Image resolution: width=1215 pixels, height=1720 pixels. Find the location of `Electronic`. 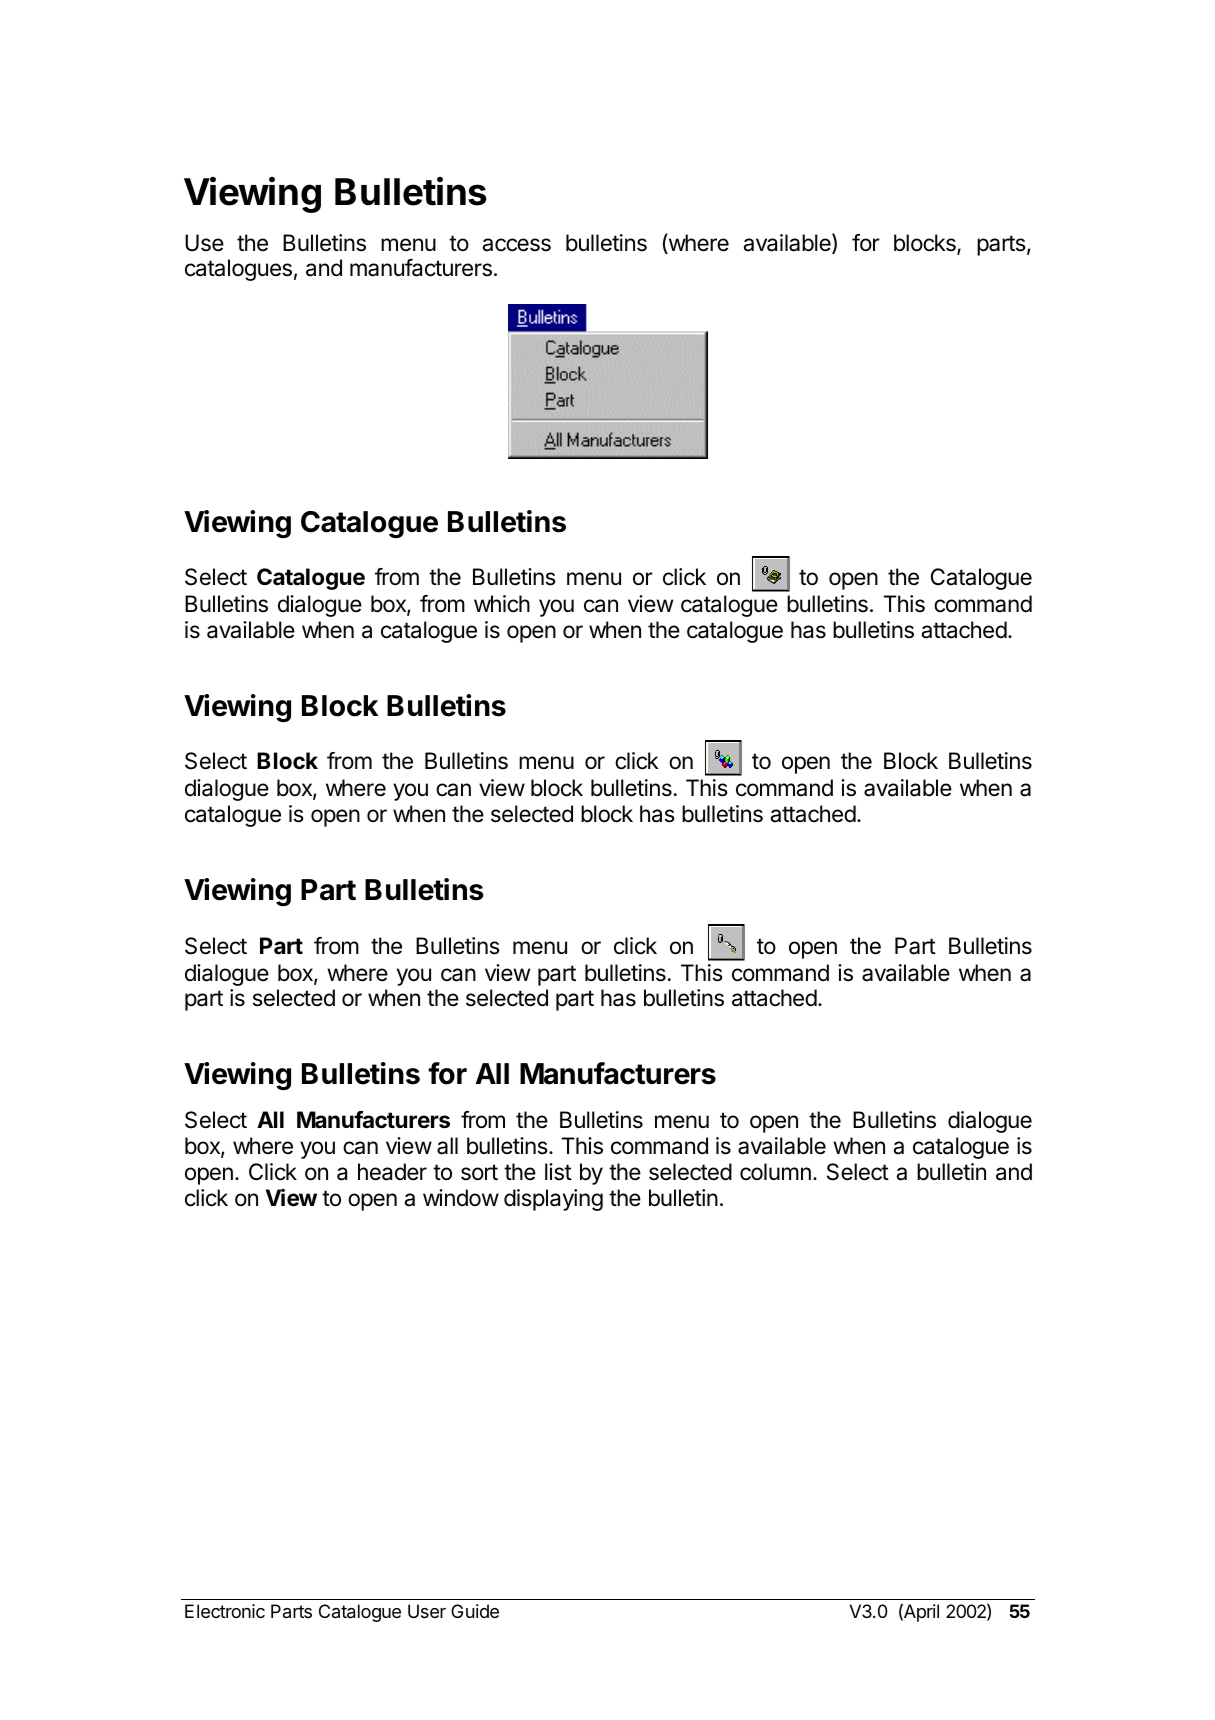

Electronic is located at coordinates (225, 1611).
